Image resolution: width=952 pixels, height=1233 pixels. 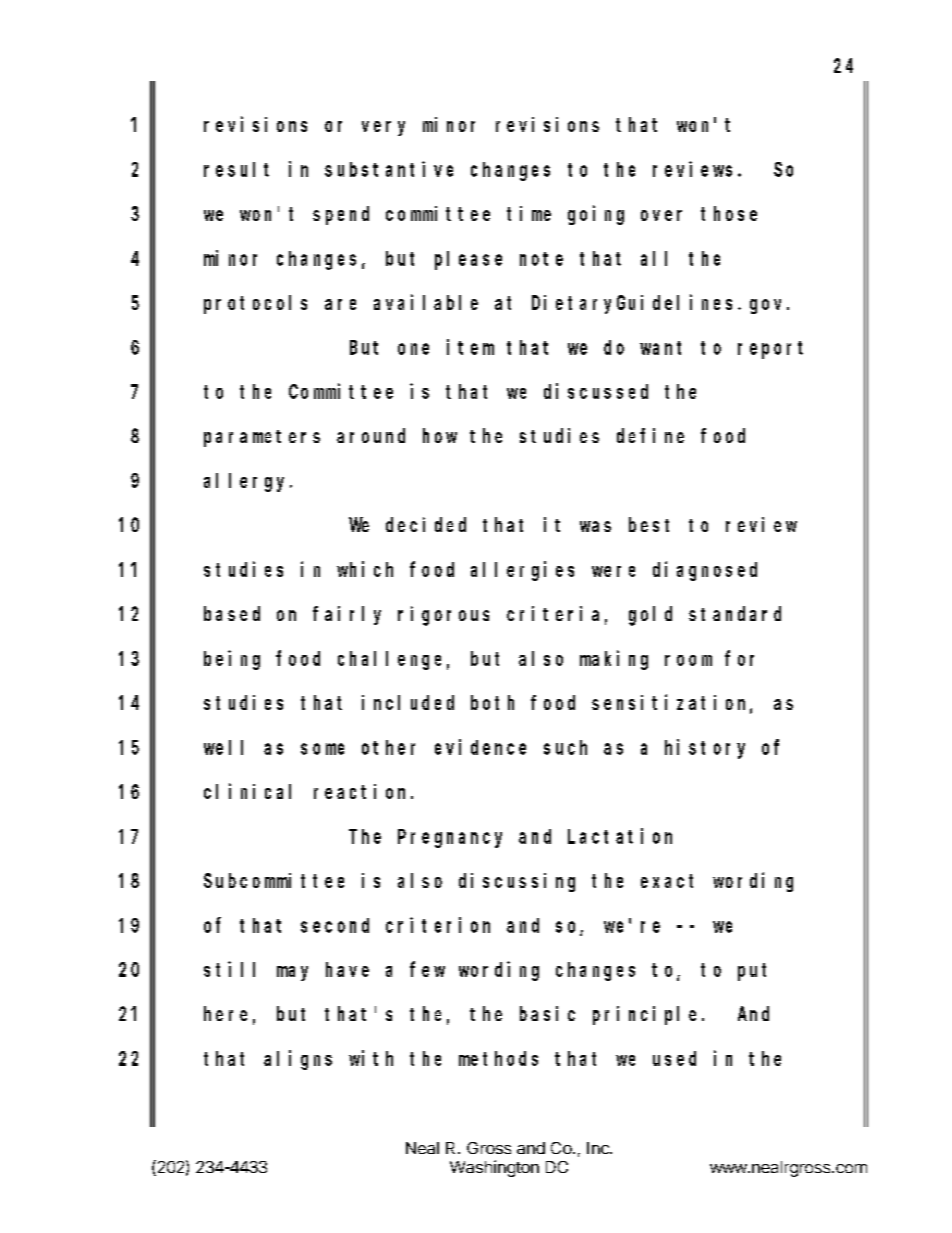 I want to click on please, so click(x=468, y=260).
